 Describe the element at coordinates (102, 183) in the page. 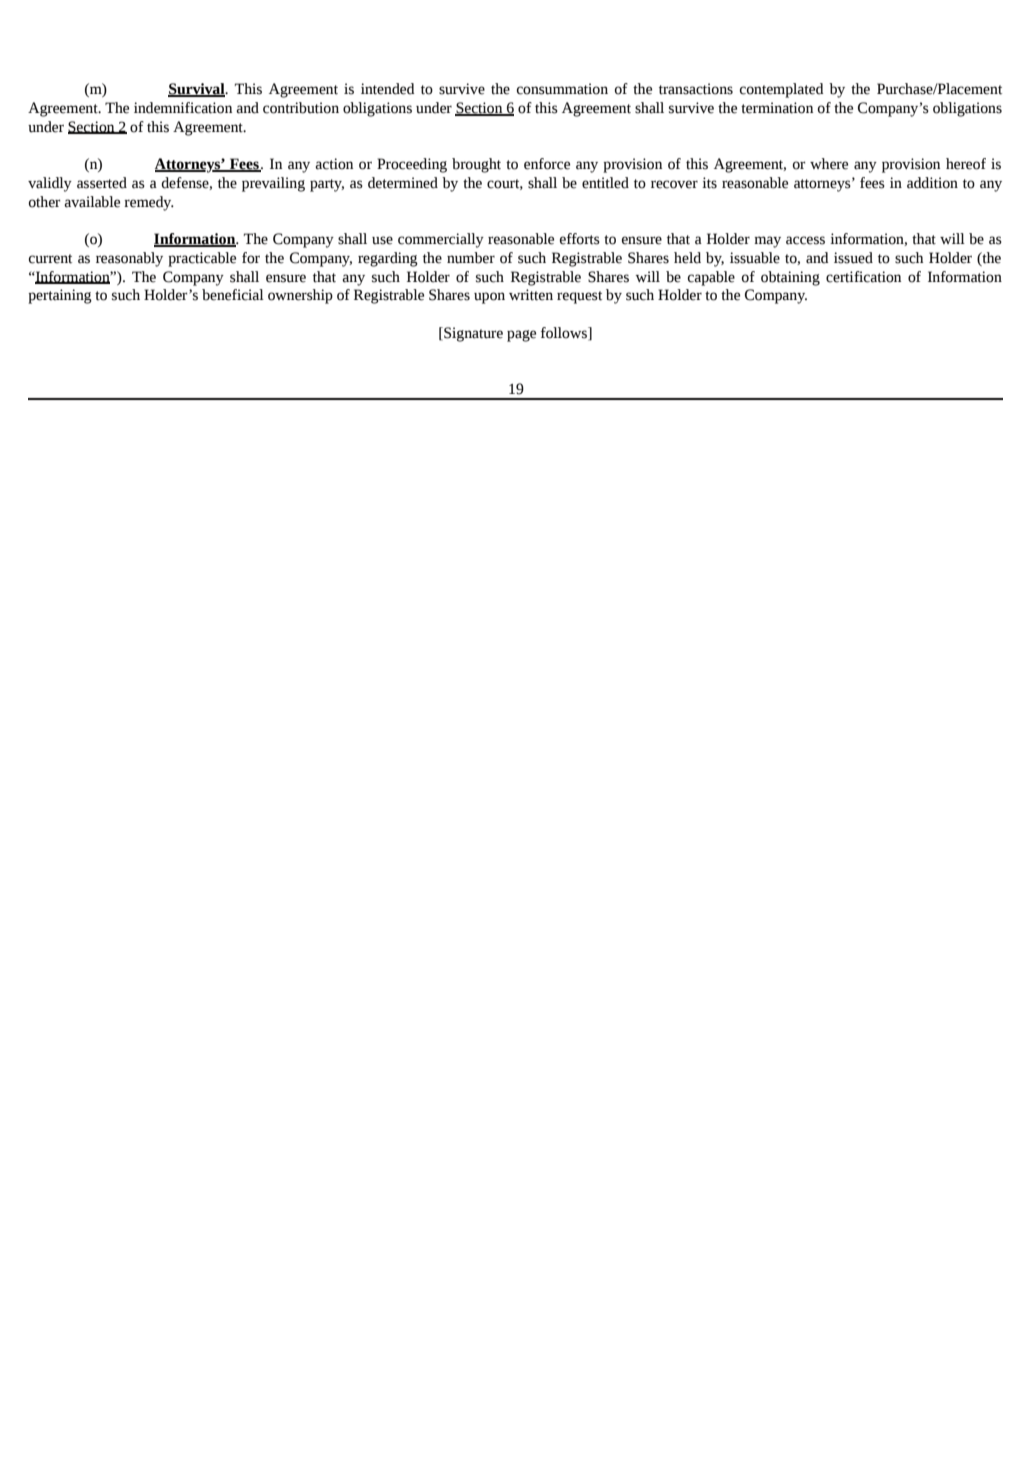

I see `asserted` at that location.
